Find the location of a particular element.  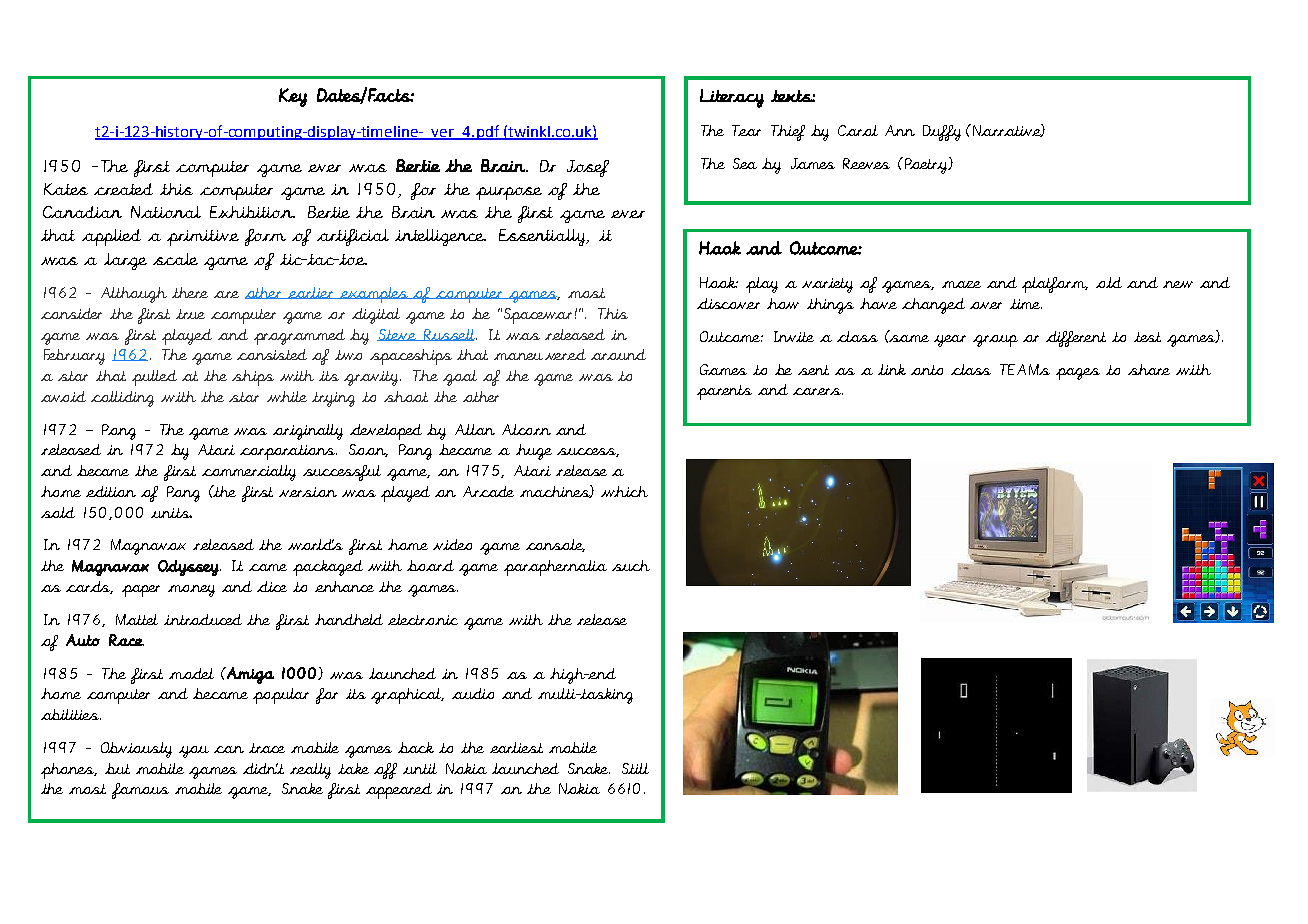

such is located at coordinates (631, 565).
